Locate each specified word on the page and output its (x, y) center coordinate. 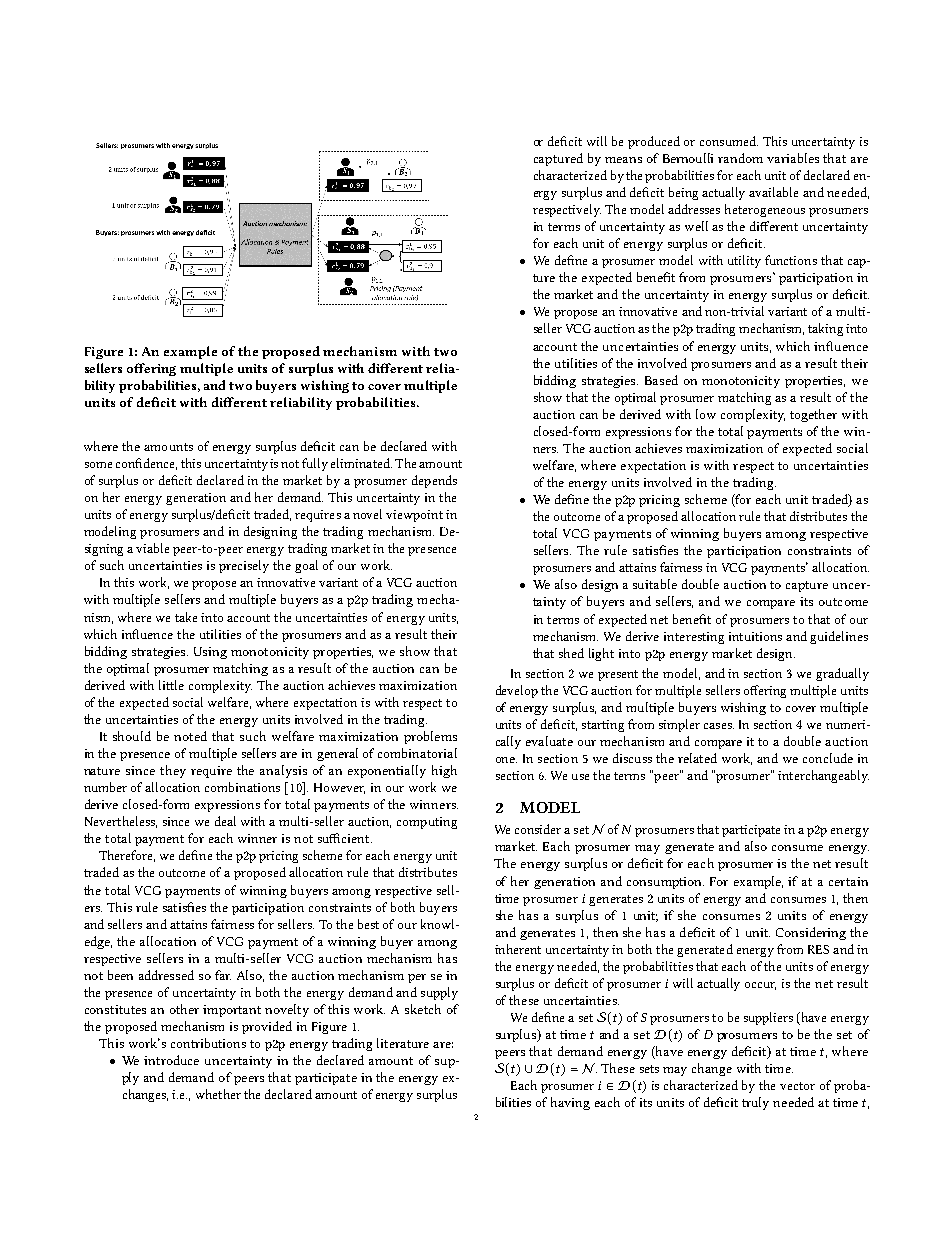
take (186, 617)
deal (225, 821)
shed (571, 653)
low (706, 414)
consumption (665, 883)
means (623, 160)
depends (434, 481)
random (740, 158)
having (570, 1103)
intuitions (755, 636)
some (98, 465)
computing (427, 823)
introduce (171, 1060)
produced (654, 142)
